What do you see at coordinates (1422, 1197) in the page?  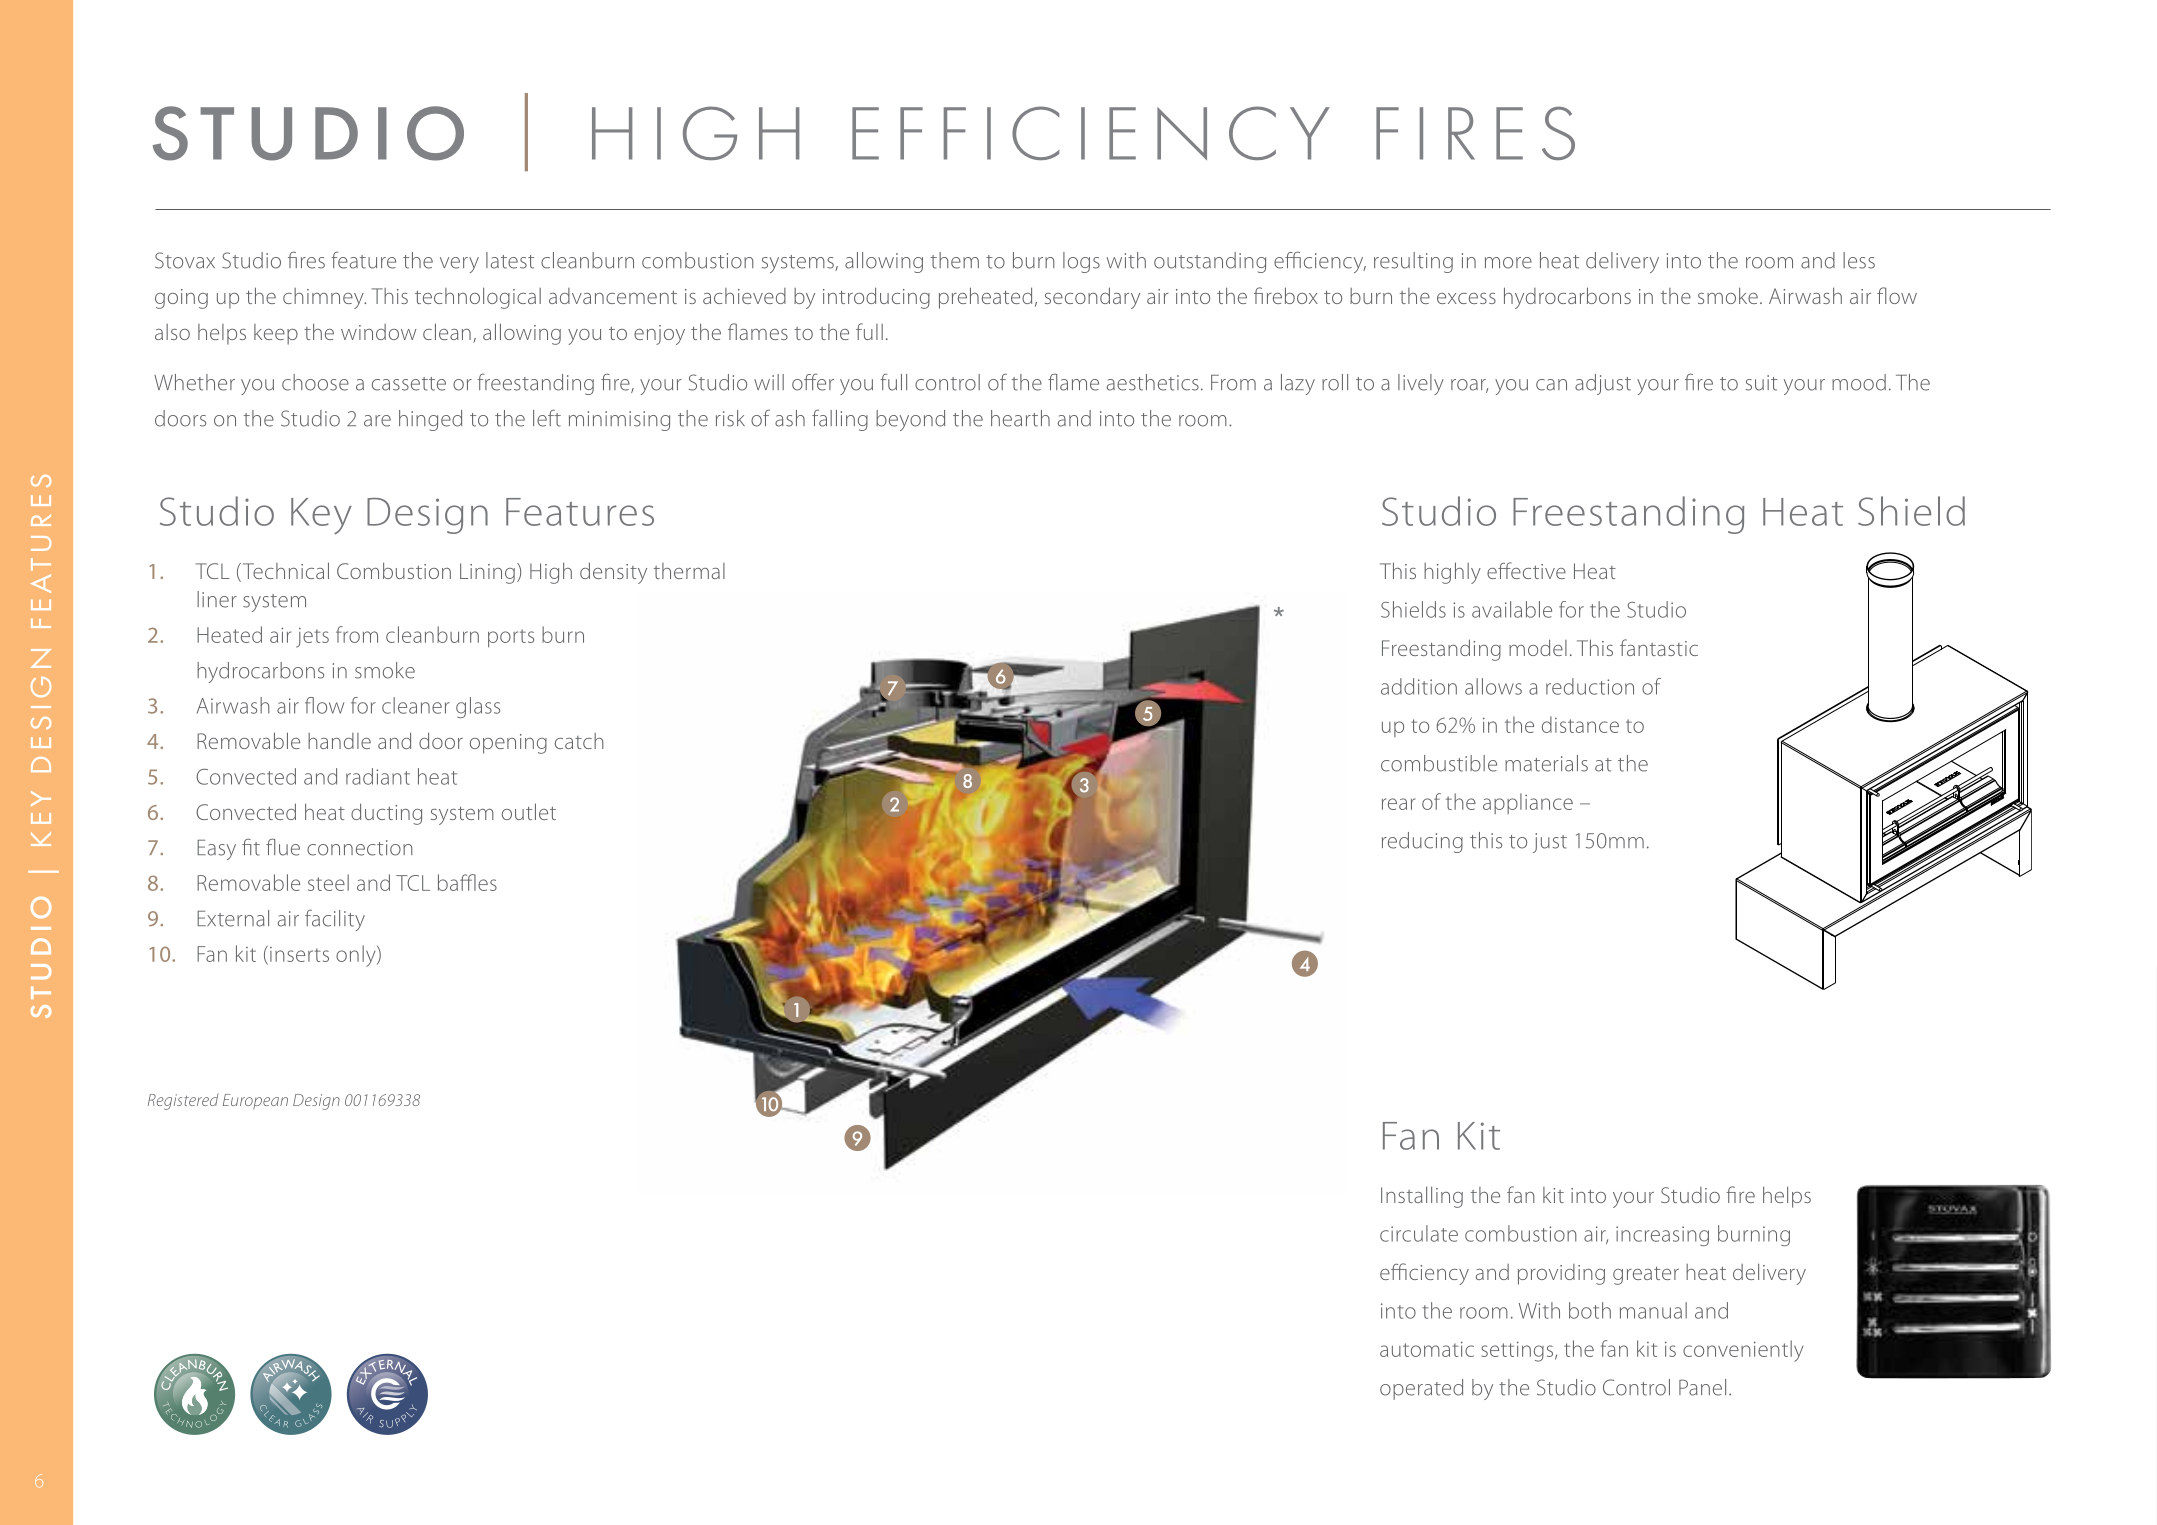 I see `Installing` at bounding box center [1422, 1197].
